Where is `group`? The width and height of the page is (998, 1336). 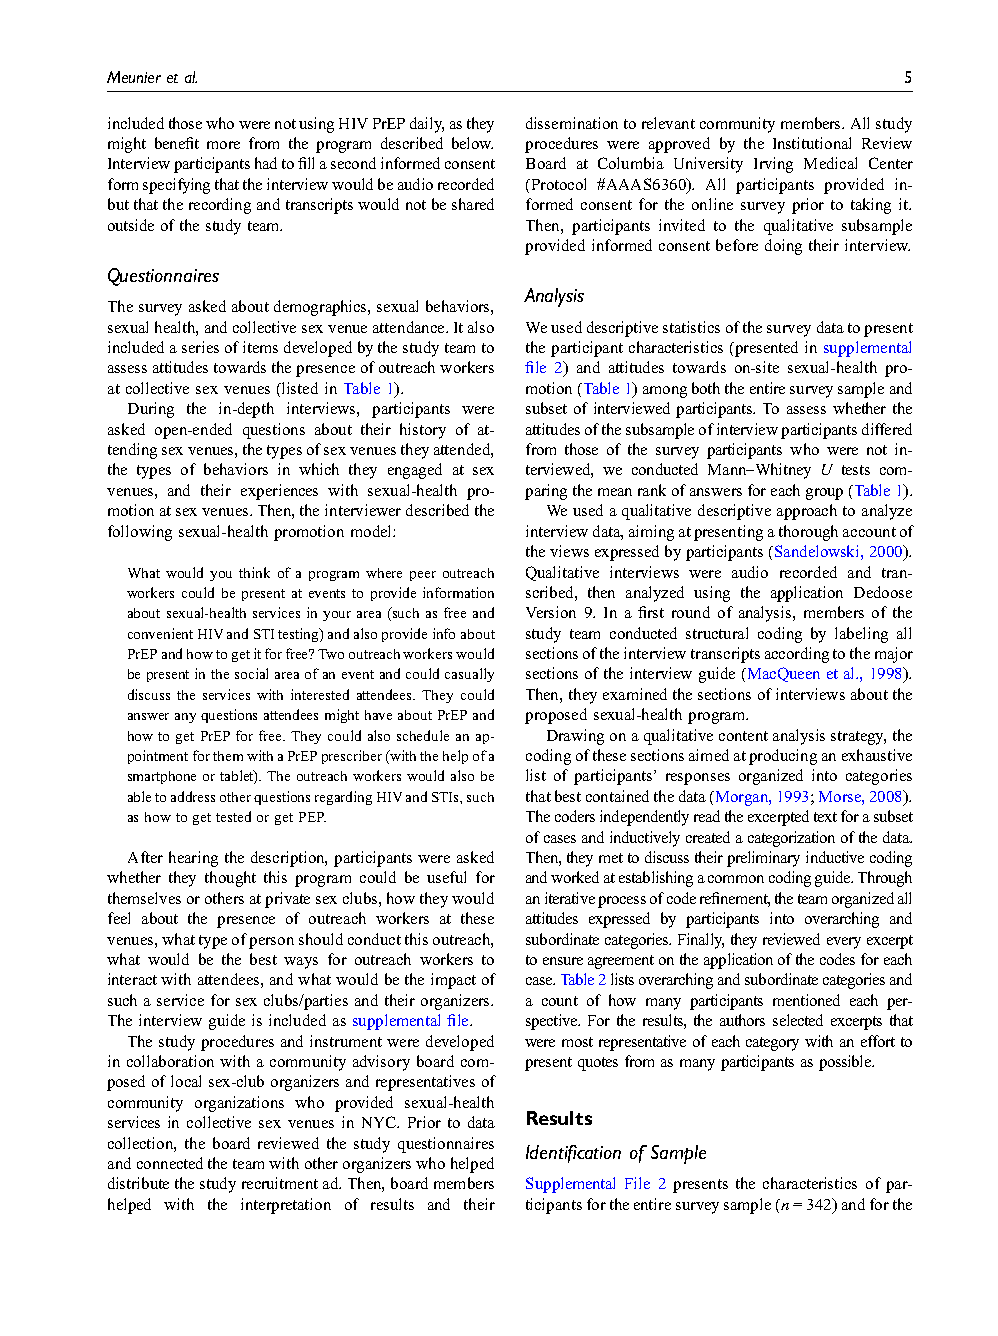
group is located at coordinates (824, 494).
